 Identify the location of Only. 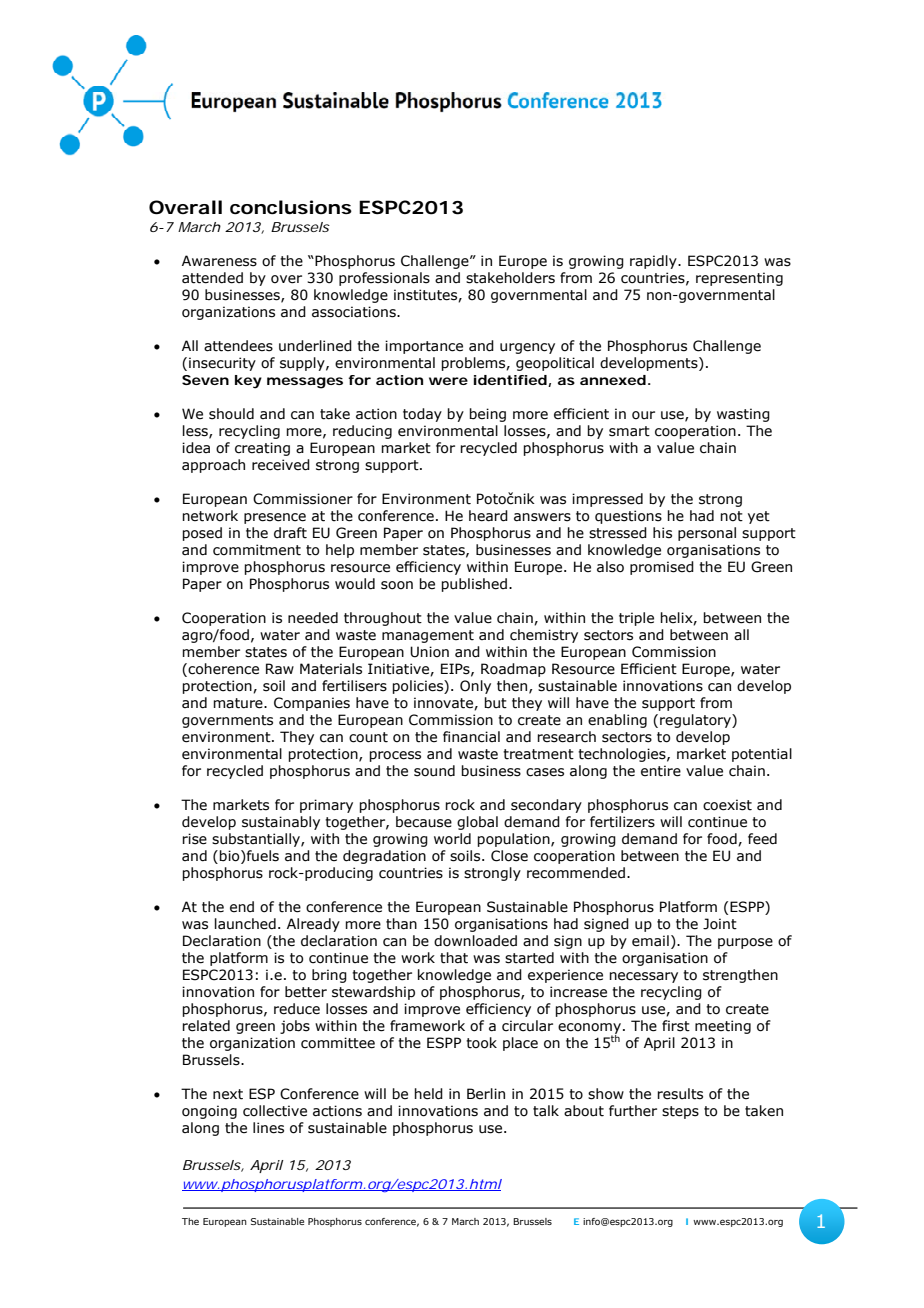
(475, 687).
